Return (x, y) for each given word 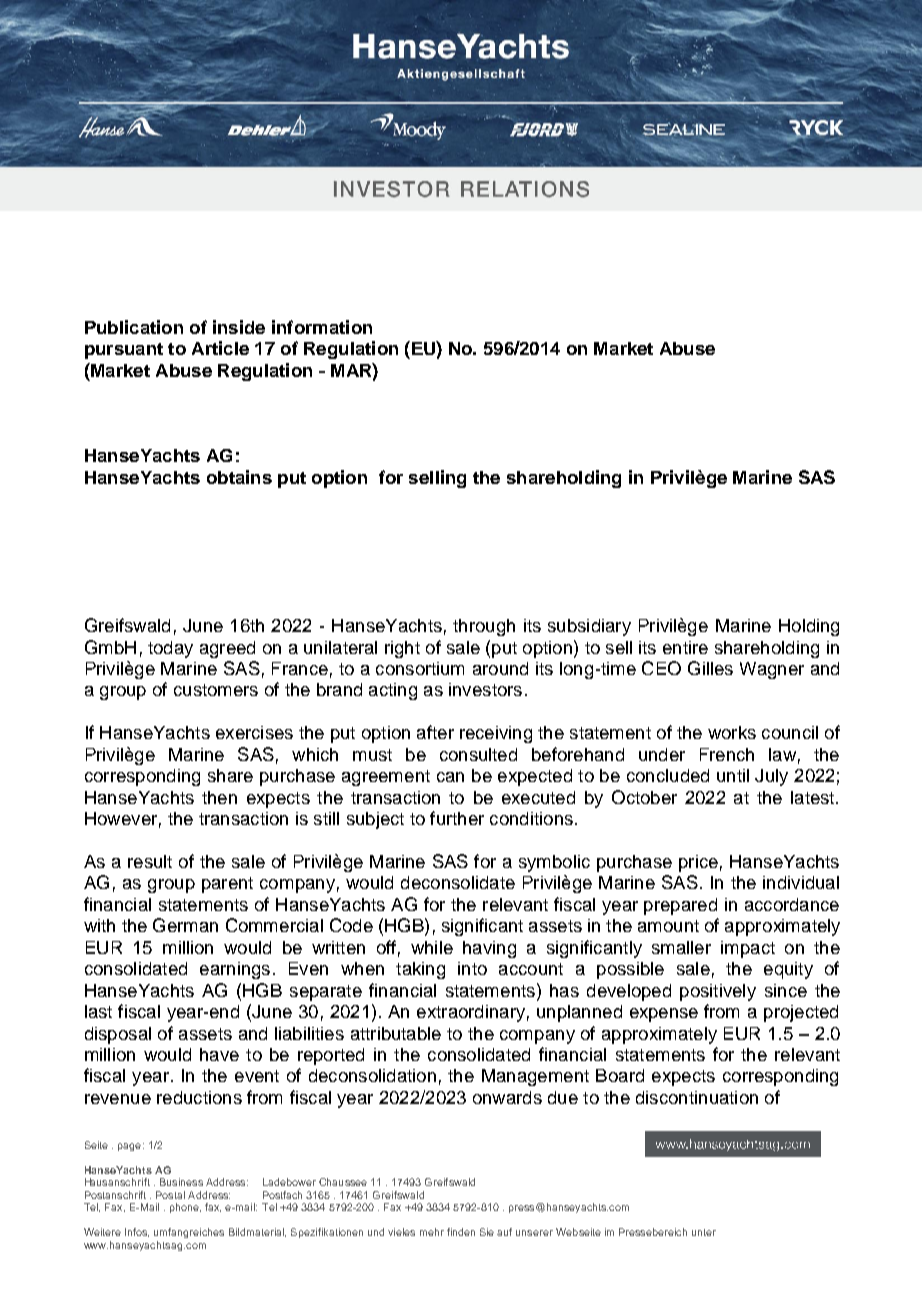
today (170, 649)
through (484, 627)
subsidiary (589, 627)
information (322, 327)
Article (220, 348)
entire (685, 647)
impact (748, 949)
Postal (170, 1195)
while (432, 947)
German (185, 925)
